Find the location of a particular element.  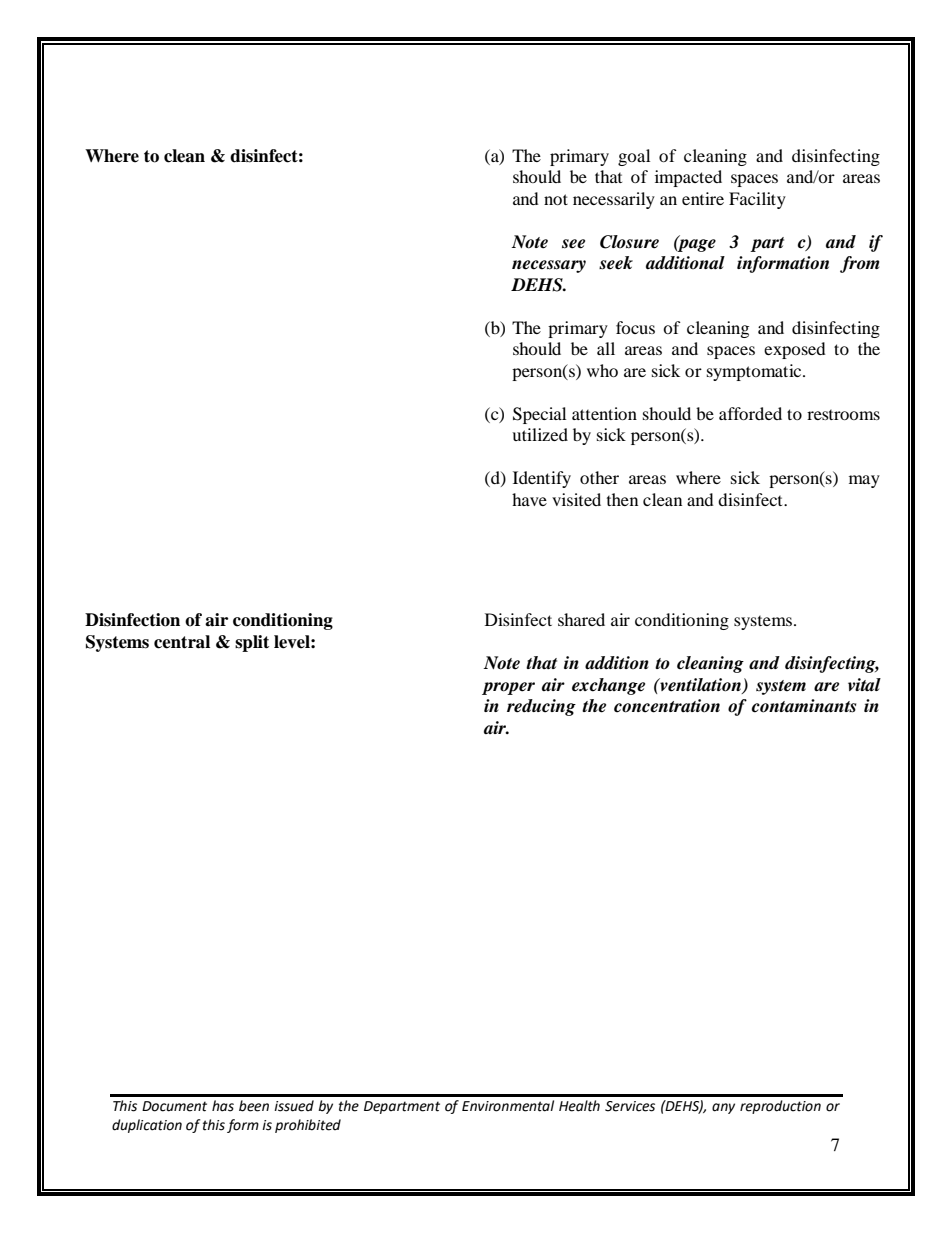

afforded is located at coordinates (750, 413).
